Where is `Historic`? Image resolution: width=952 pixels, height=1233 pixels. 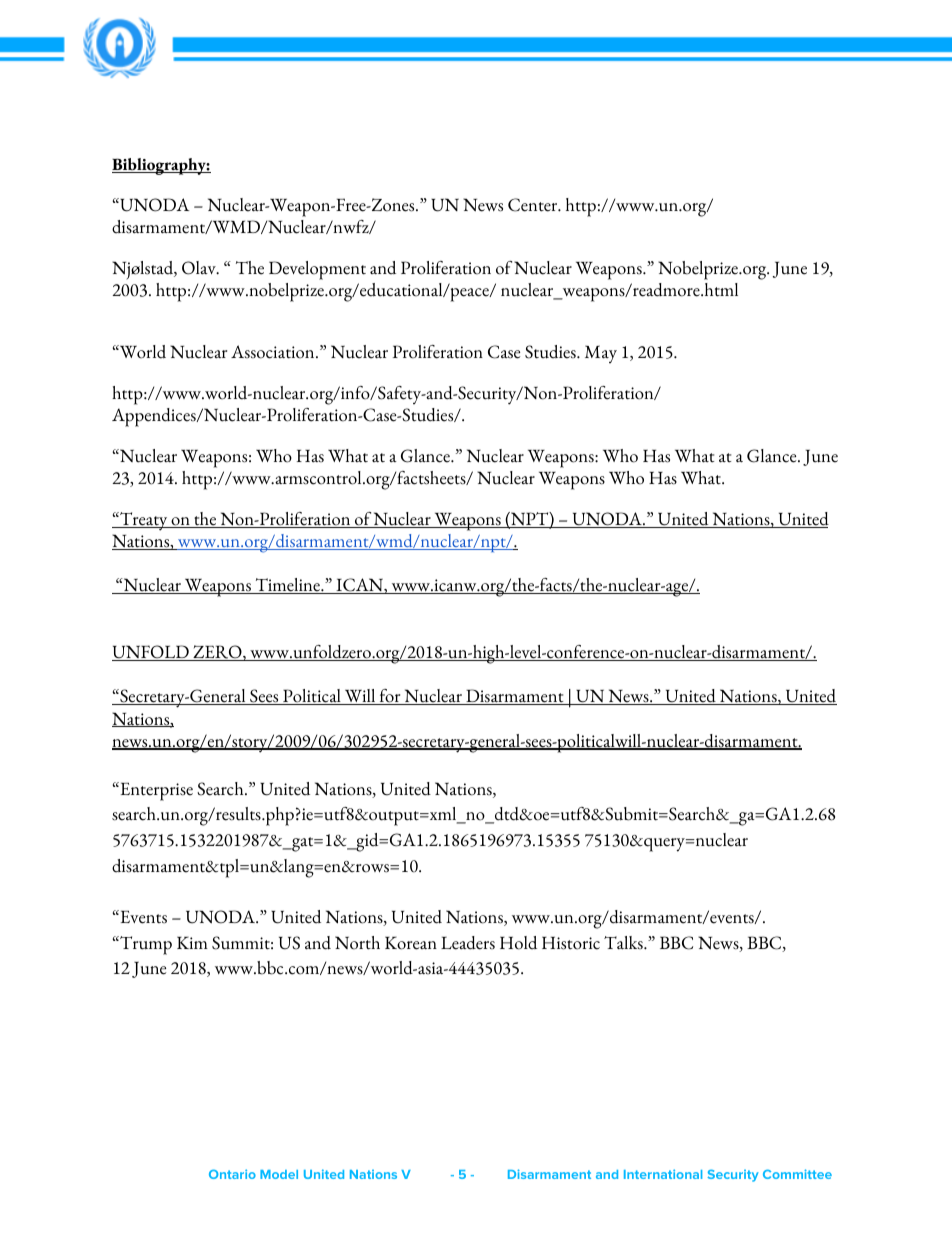
Historic is located at coordinates (571, 943).
